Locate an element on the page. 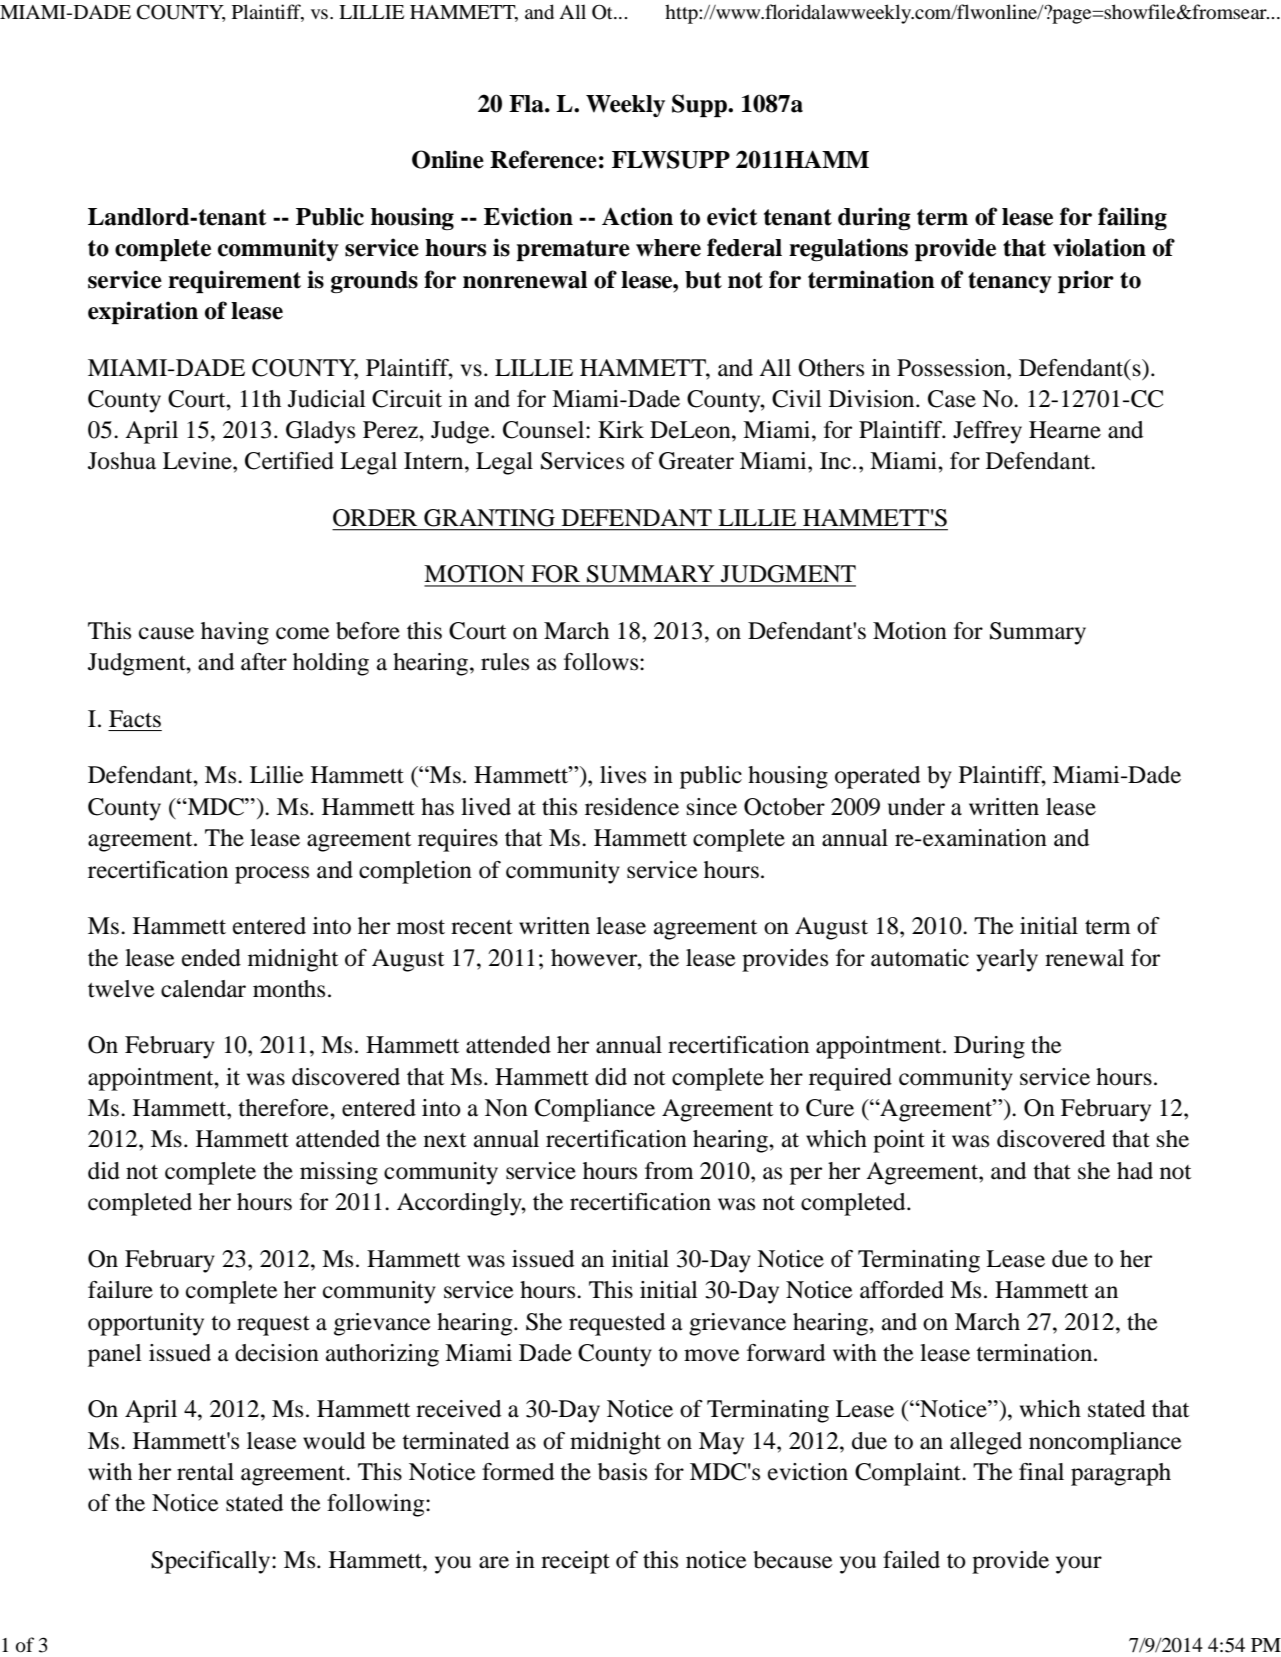  residence is located at coordinates (632, 807).
